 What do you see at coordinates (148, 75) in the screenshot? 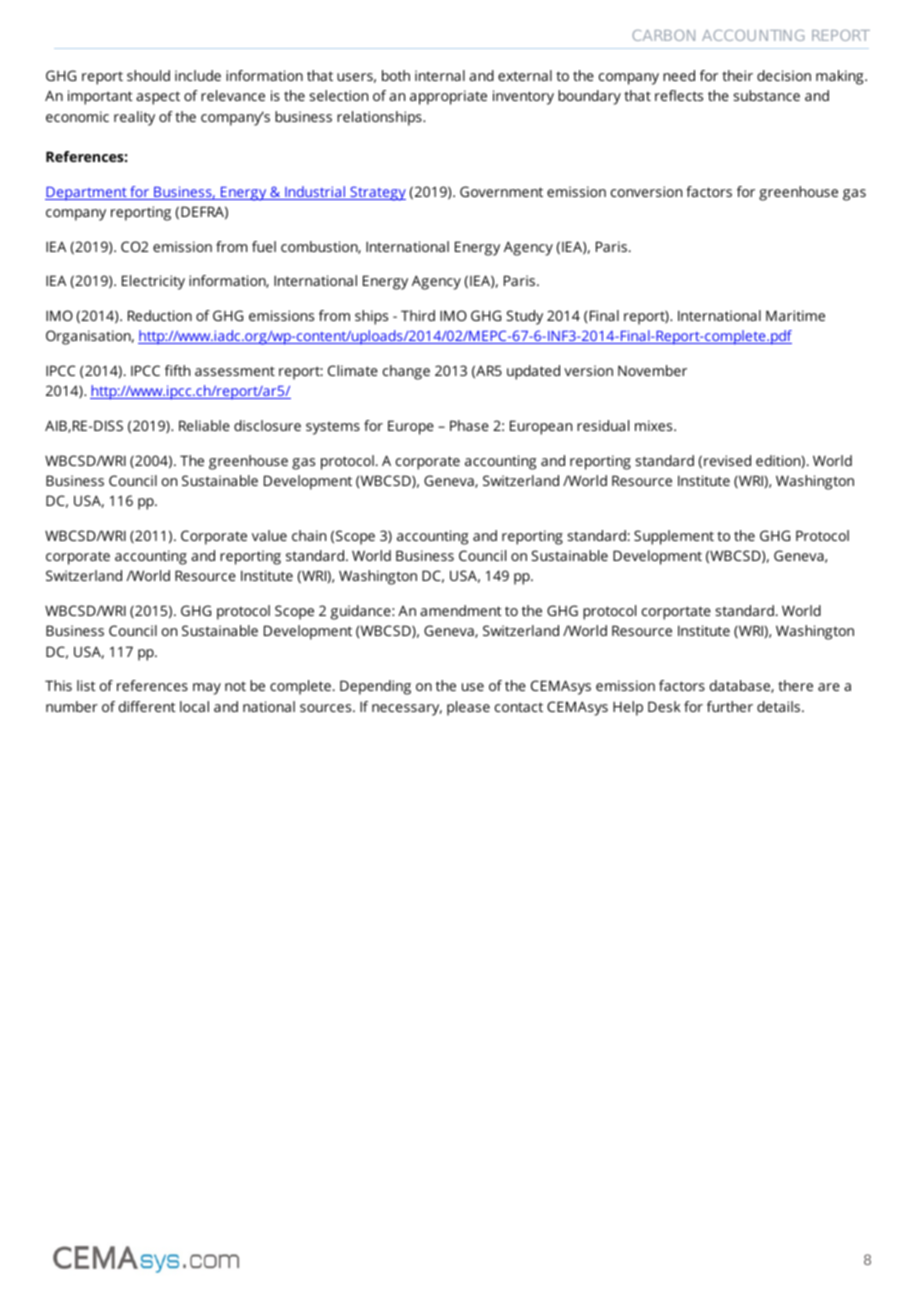
I see `should` at bounding box center [148, 75].
